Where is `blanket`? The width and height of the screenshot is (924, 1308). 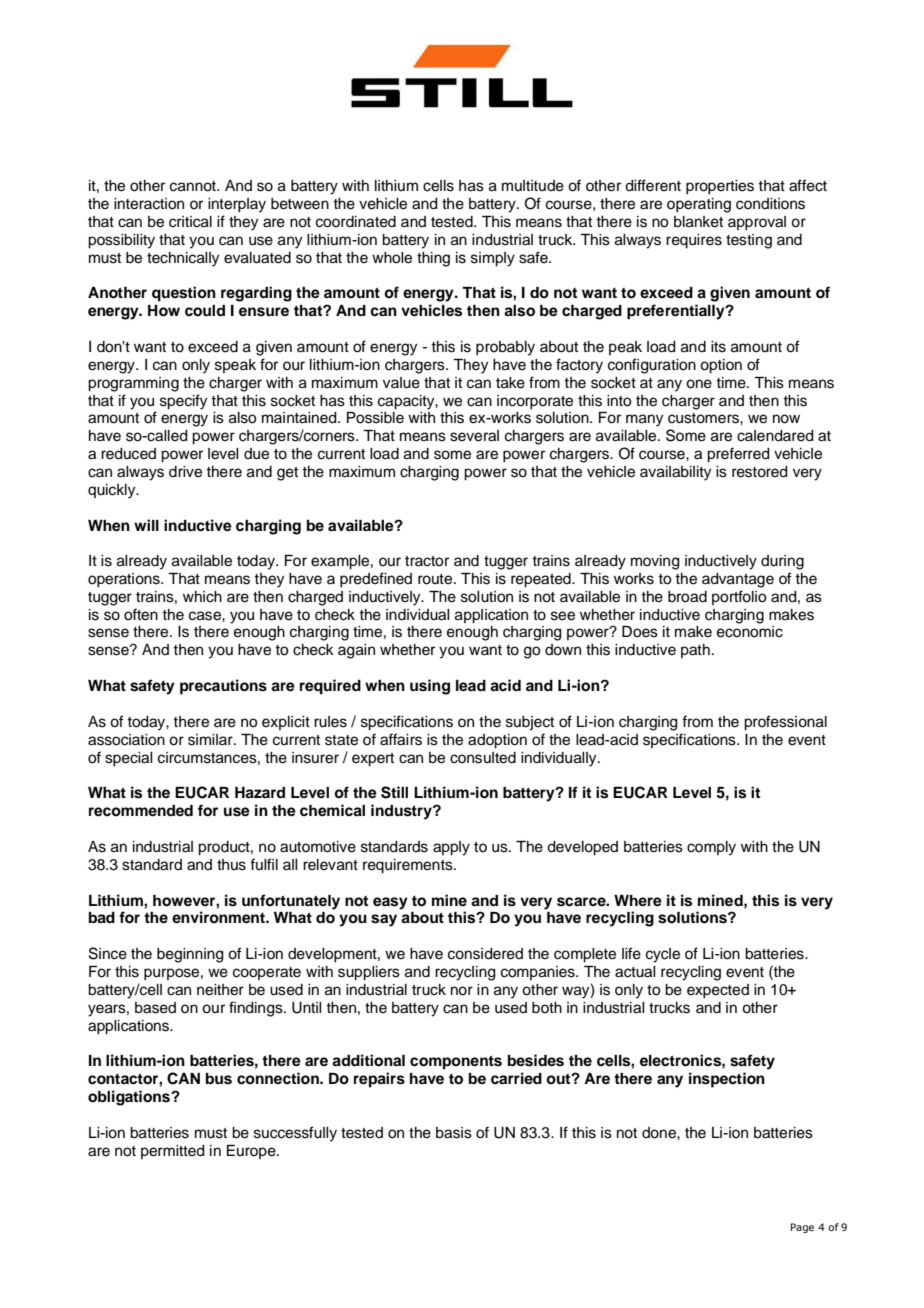
blanket is located at coordinates (698, 222).
